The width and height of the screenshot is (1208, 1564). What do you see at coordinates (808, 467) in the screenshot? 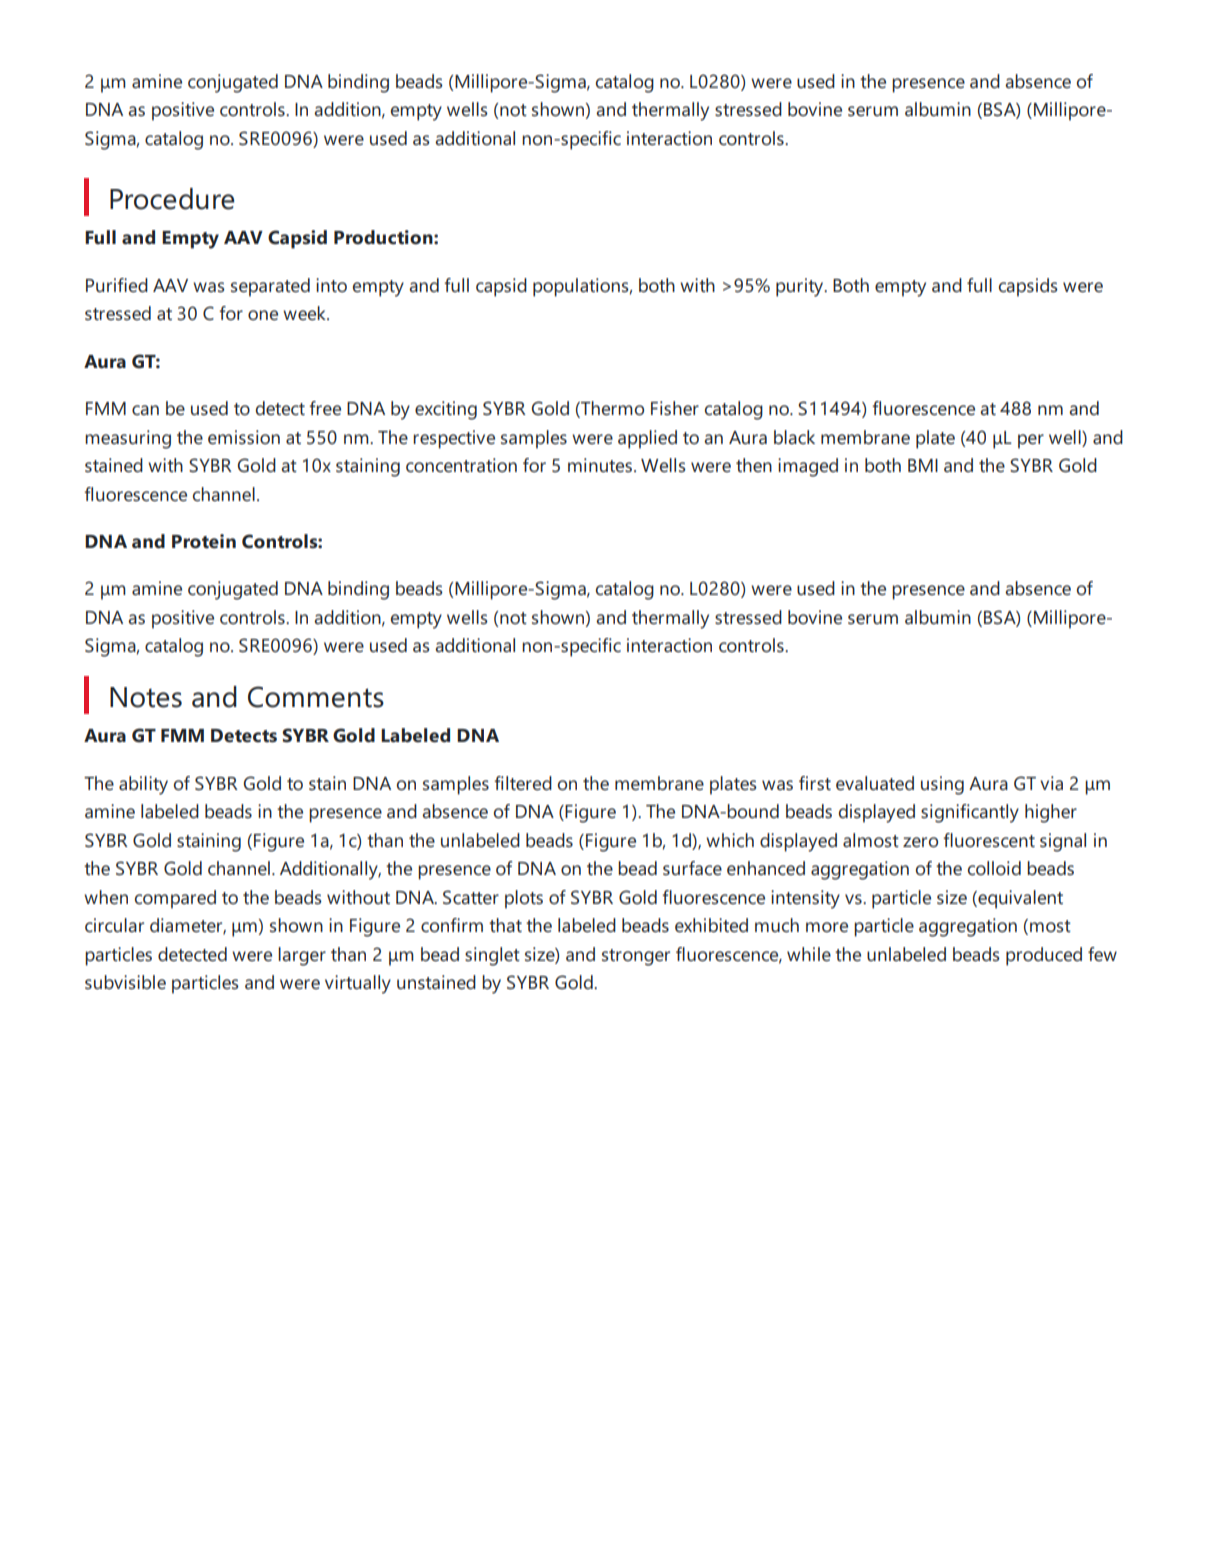
I see `imaged` at bounding box center [808, 467].
